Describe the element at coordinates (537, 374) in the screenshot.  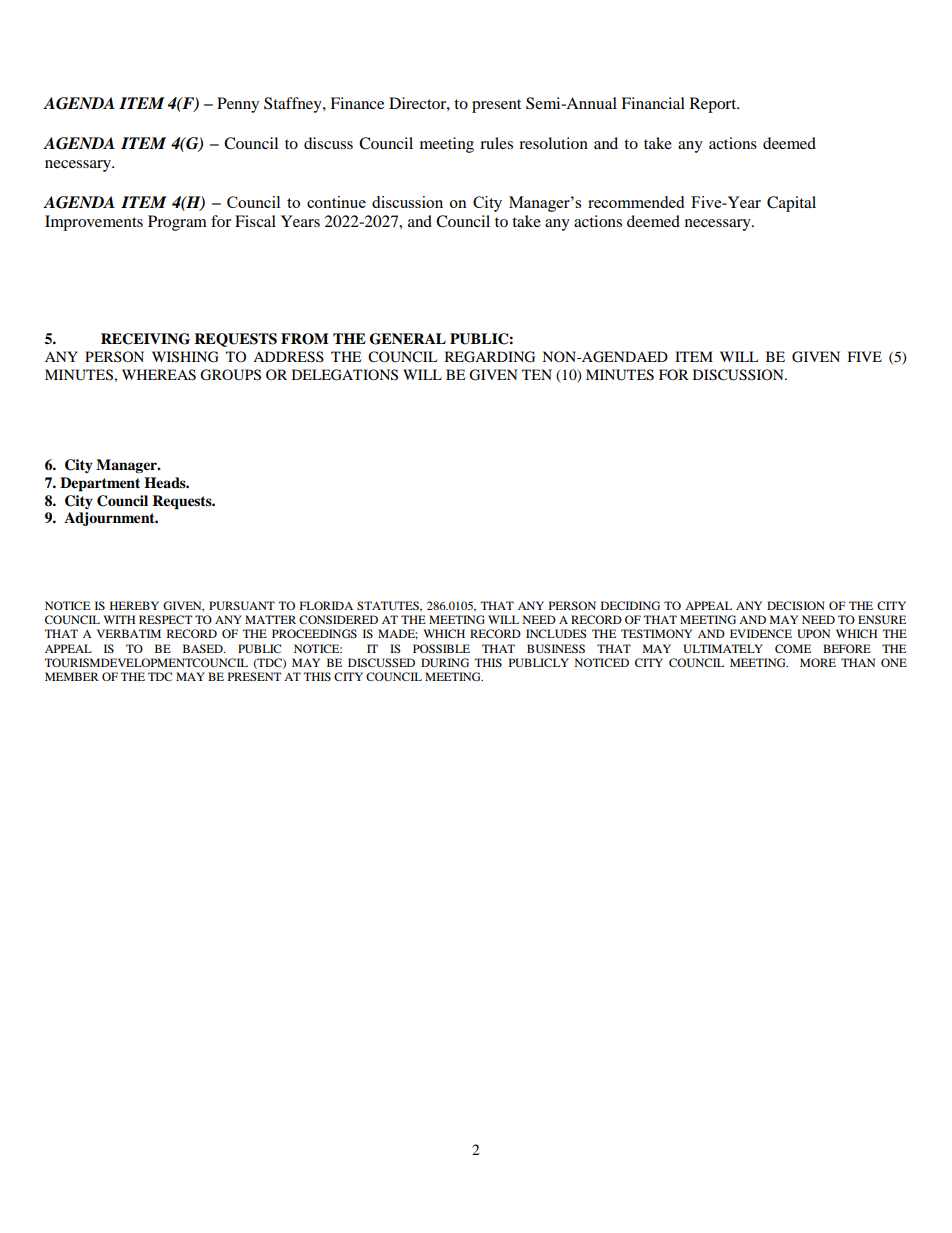
I see `TEN` at that location.
